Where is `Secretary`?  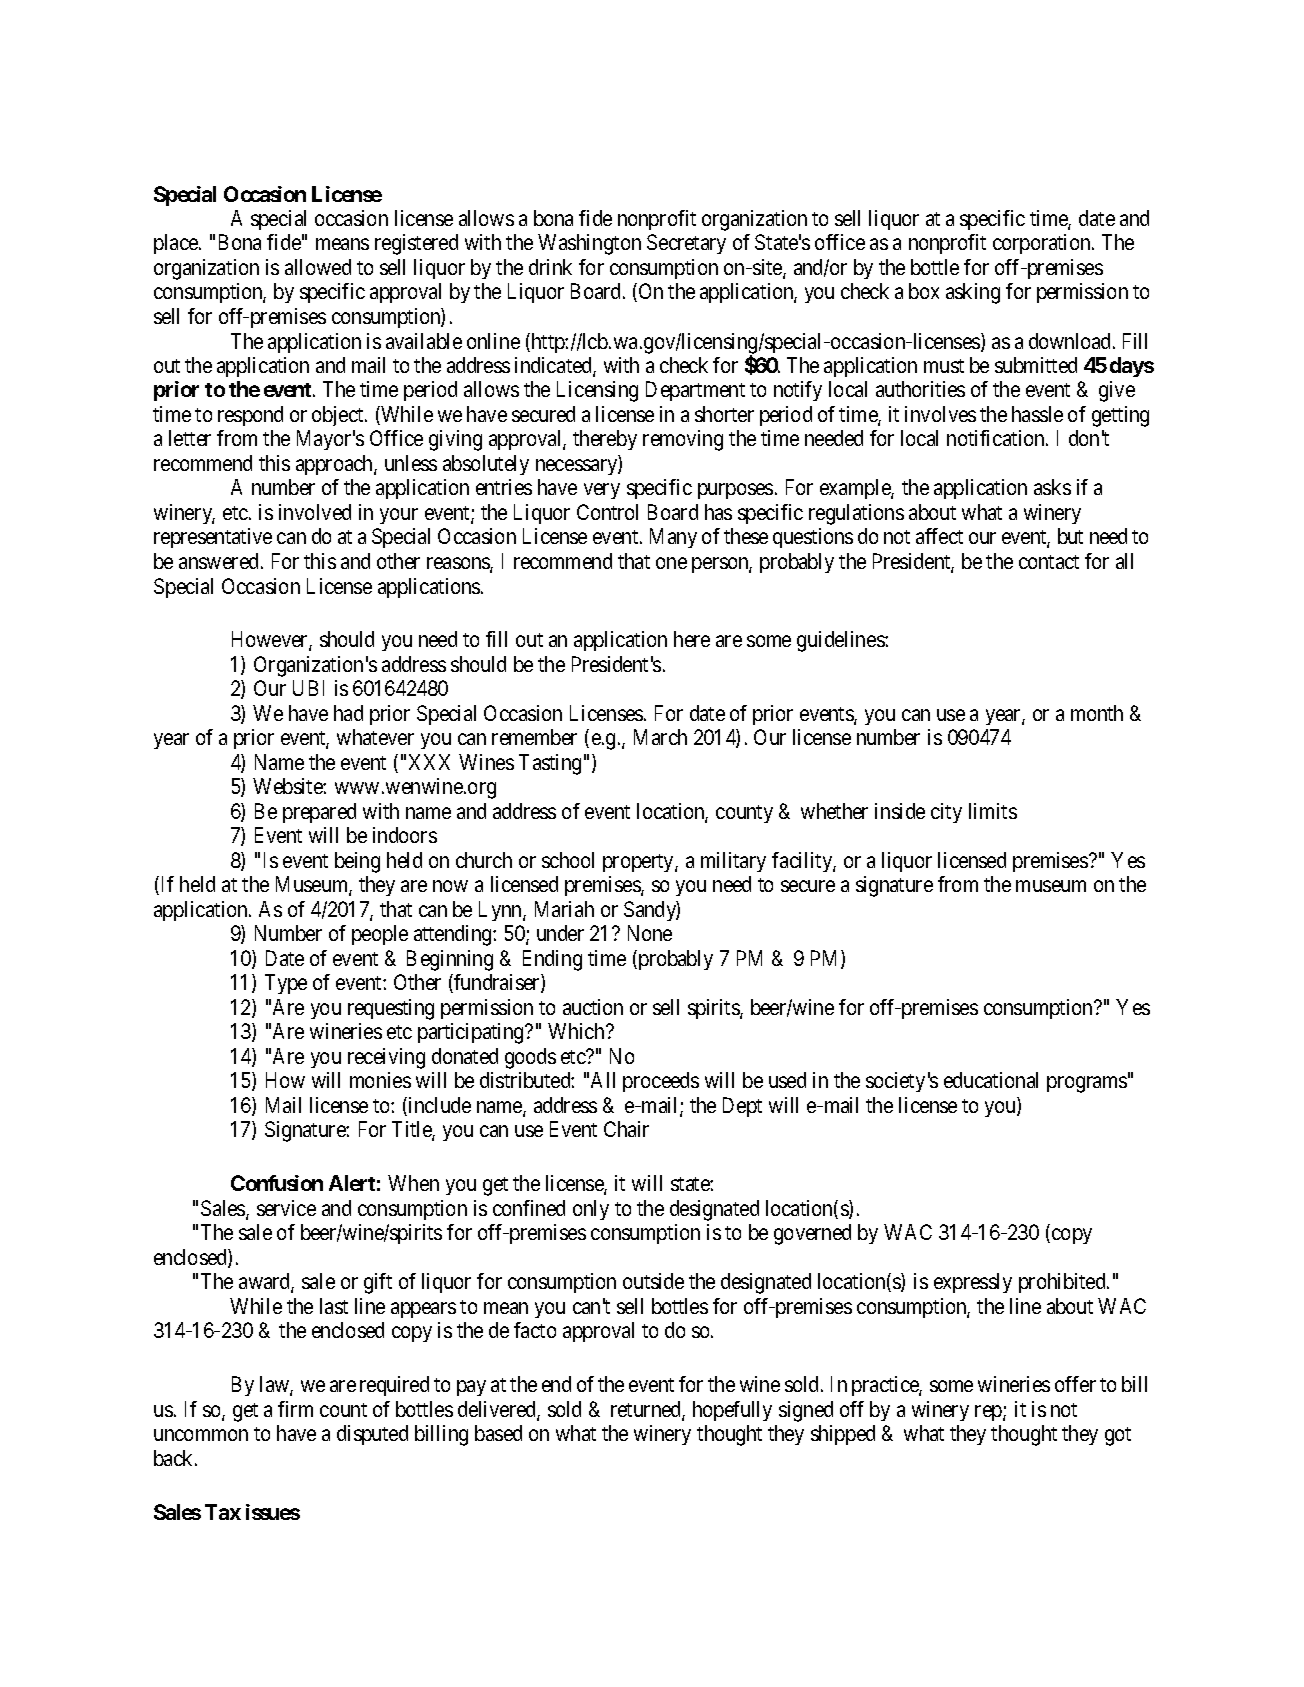
Secretary is located at coordinates (686, 244).
